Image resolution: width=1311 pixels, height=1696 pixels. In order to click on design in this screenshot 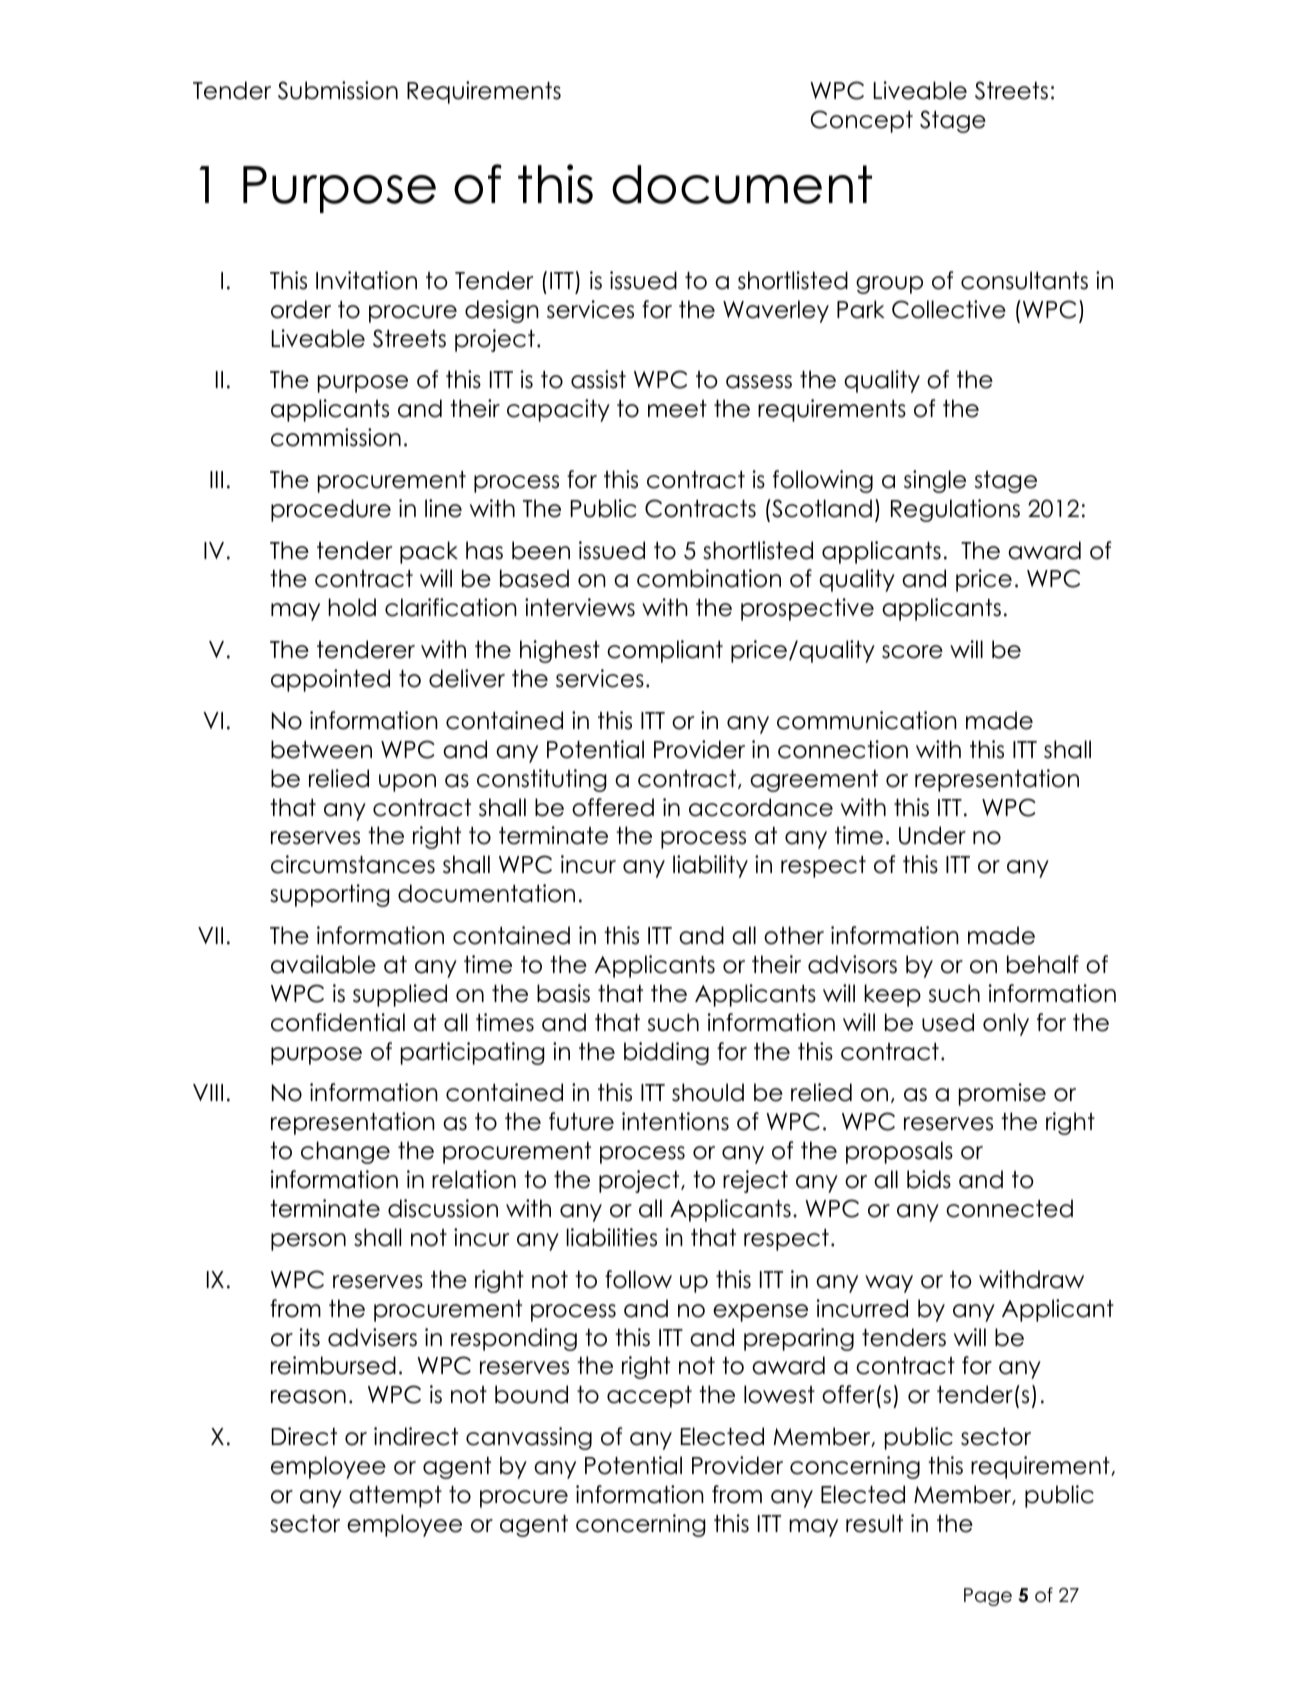, I will do `click(502, 311)`.
